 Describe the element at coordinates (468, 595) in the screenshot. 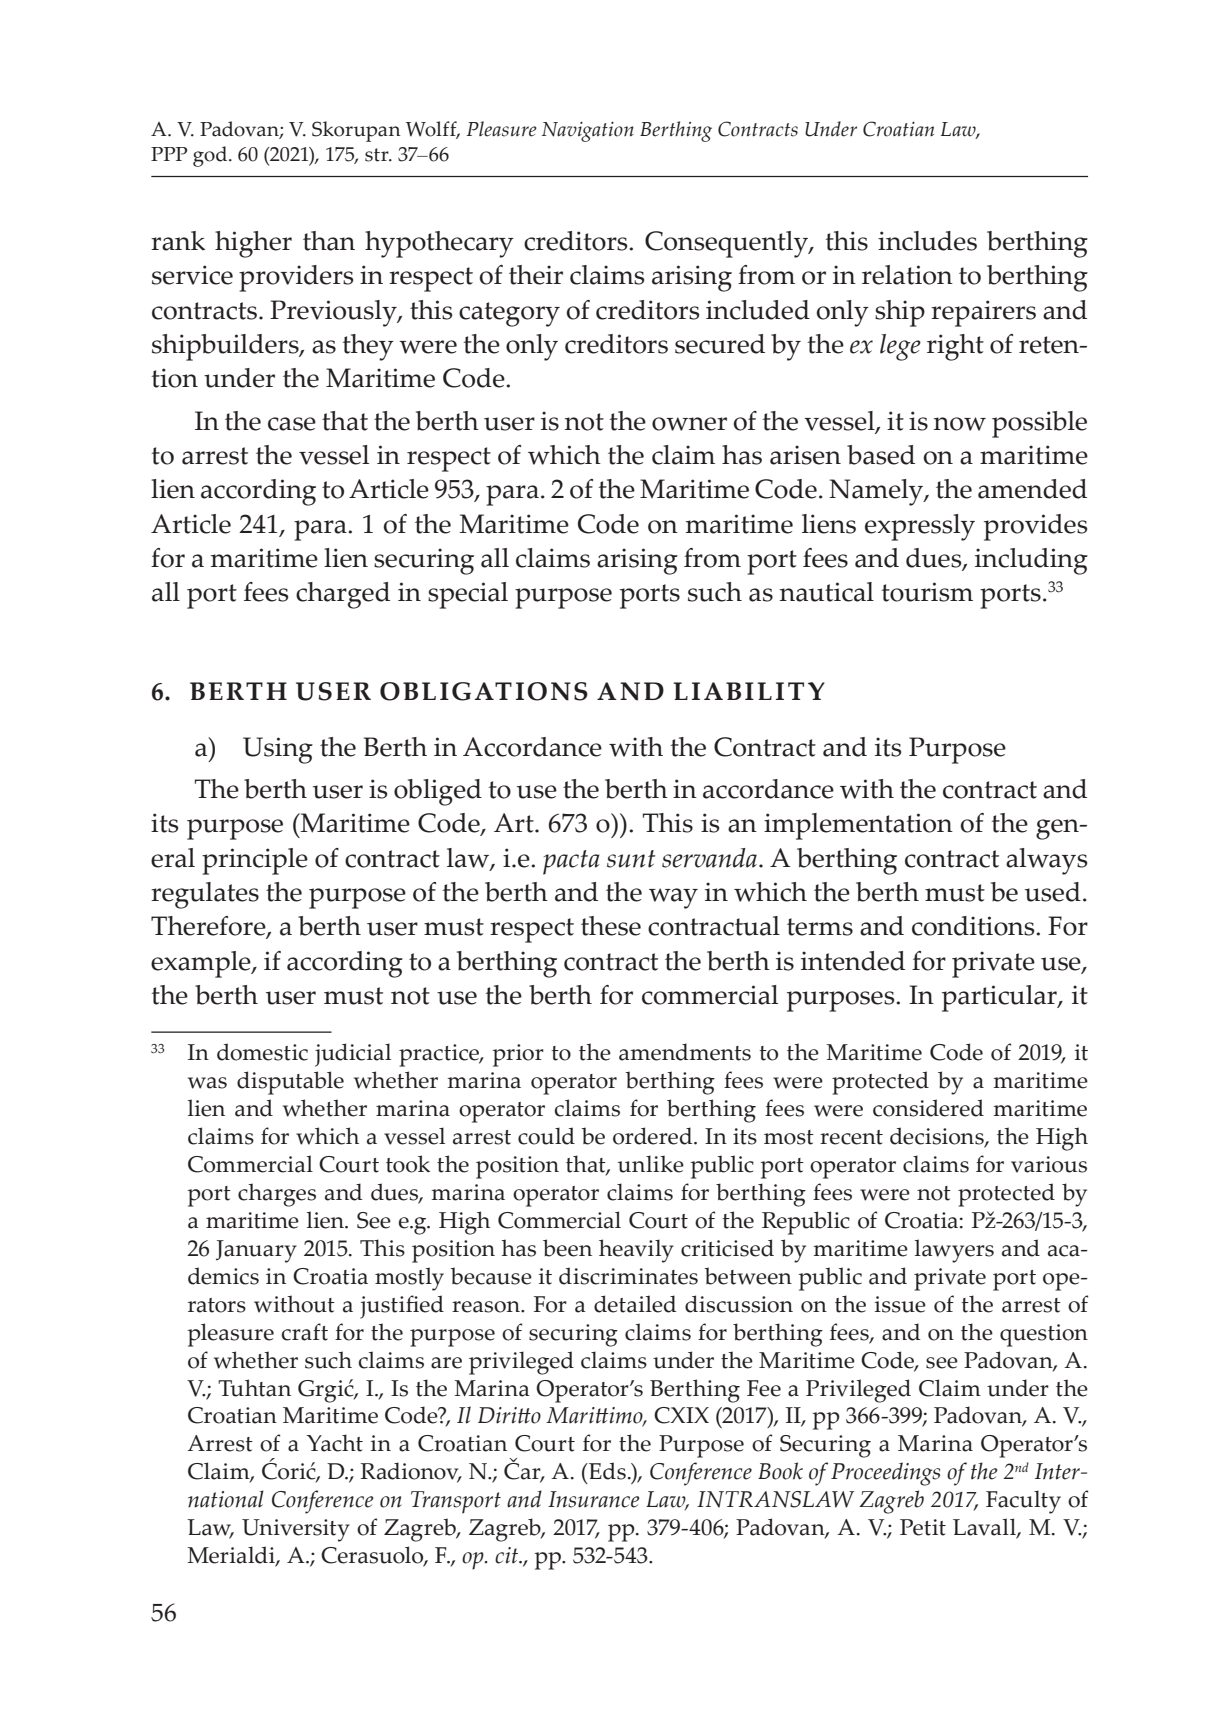

I see `special` at that location.
